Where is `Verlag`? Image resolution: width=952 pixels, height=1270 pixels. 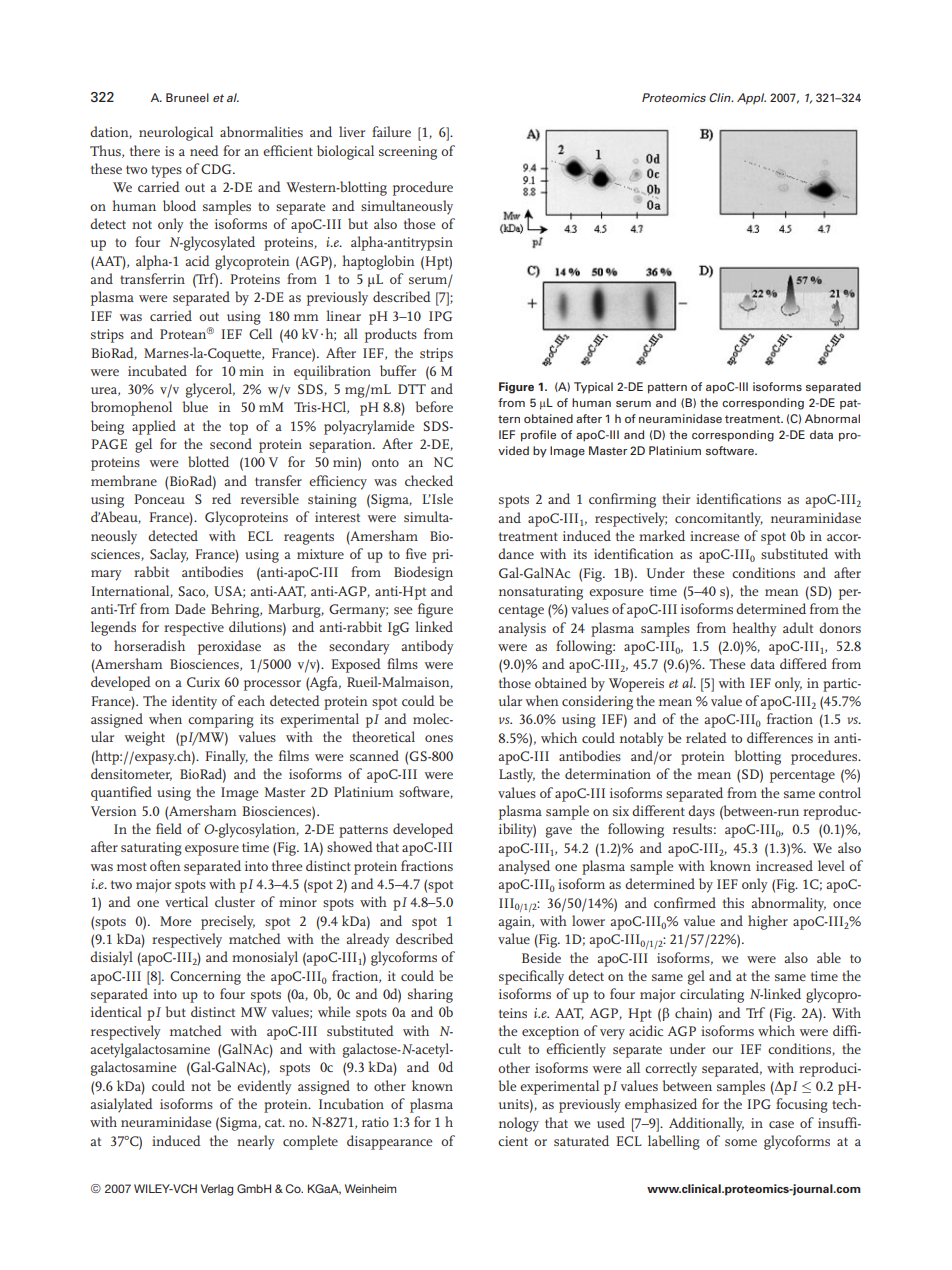 Verlag is located at coordinates (217, 1190).
